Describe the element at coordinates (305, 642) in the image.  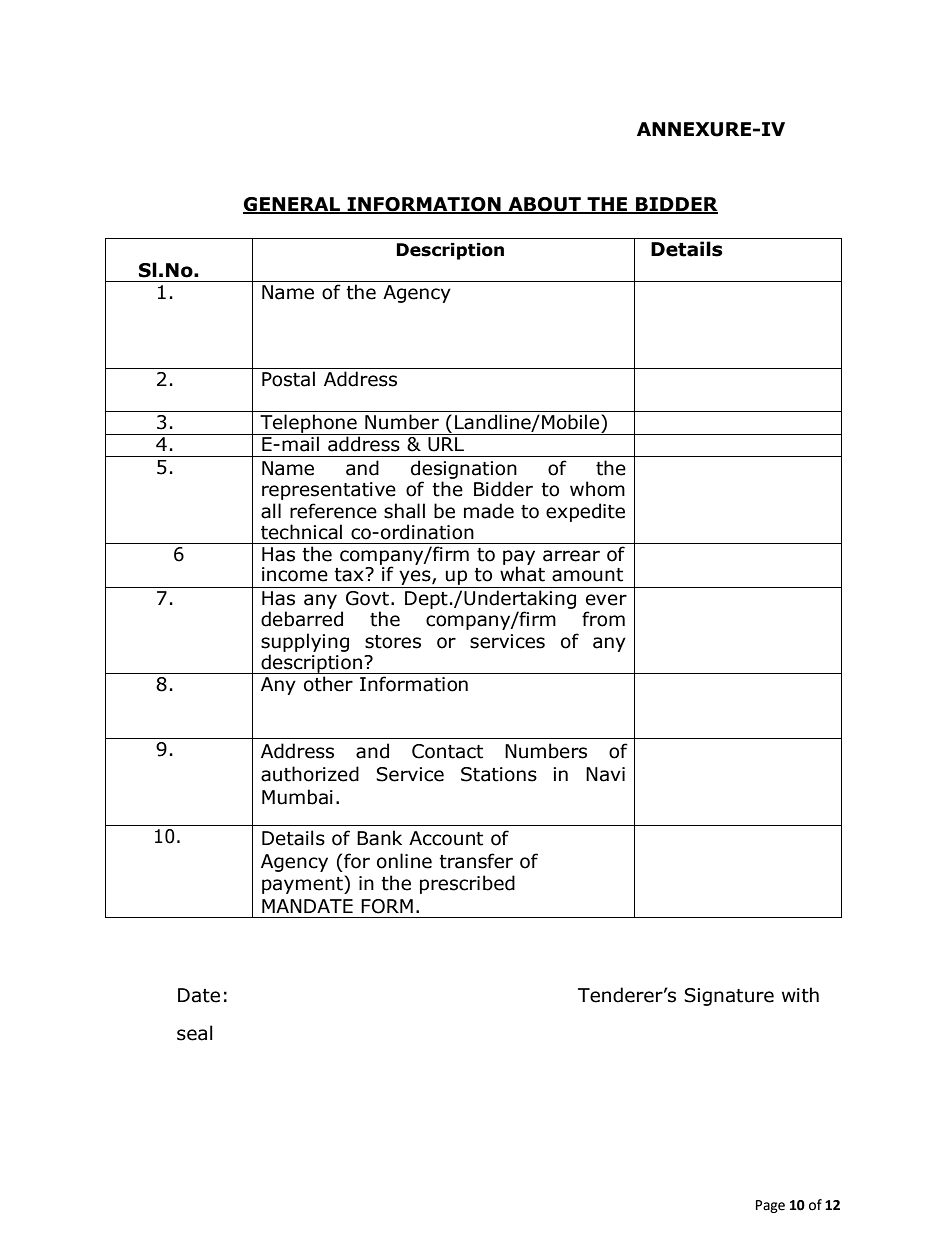
I see `supplying` at that location.
